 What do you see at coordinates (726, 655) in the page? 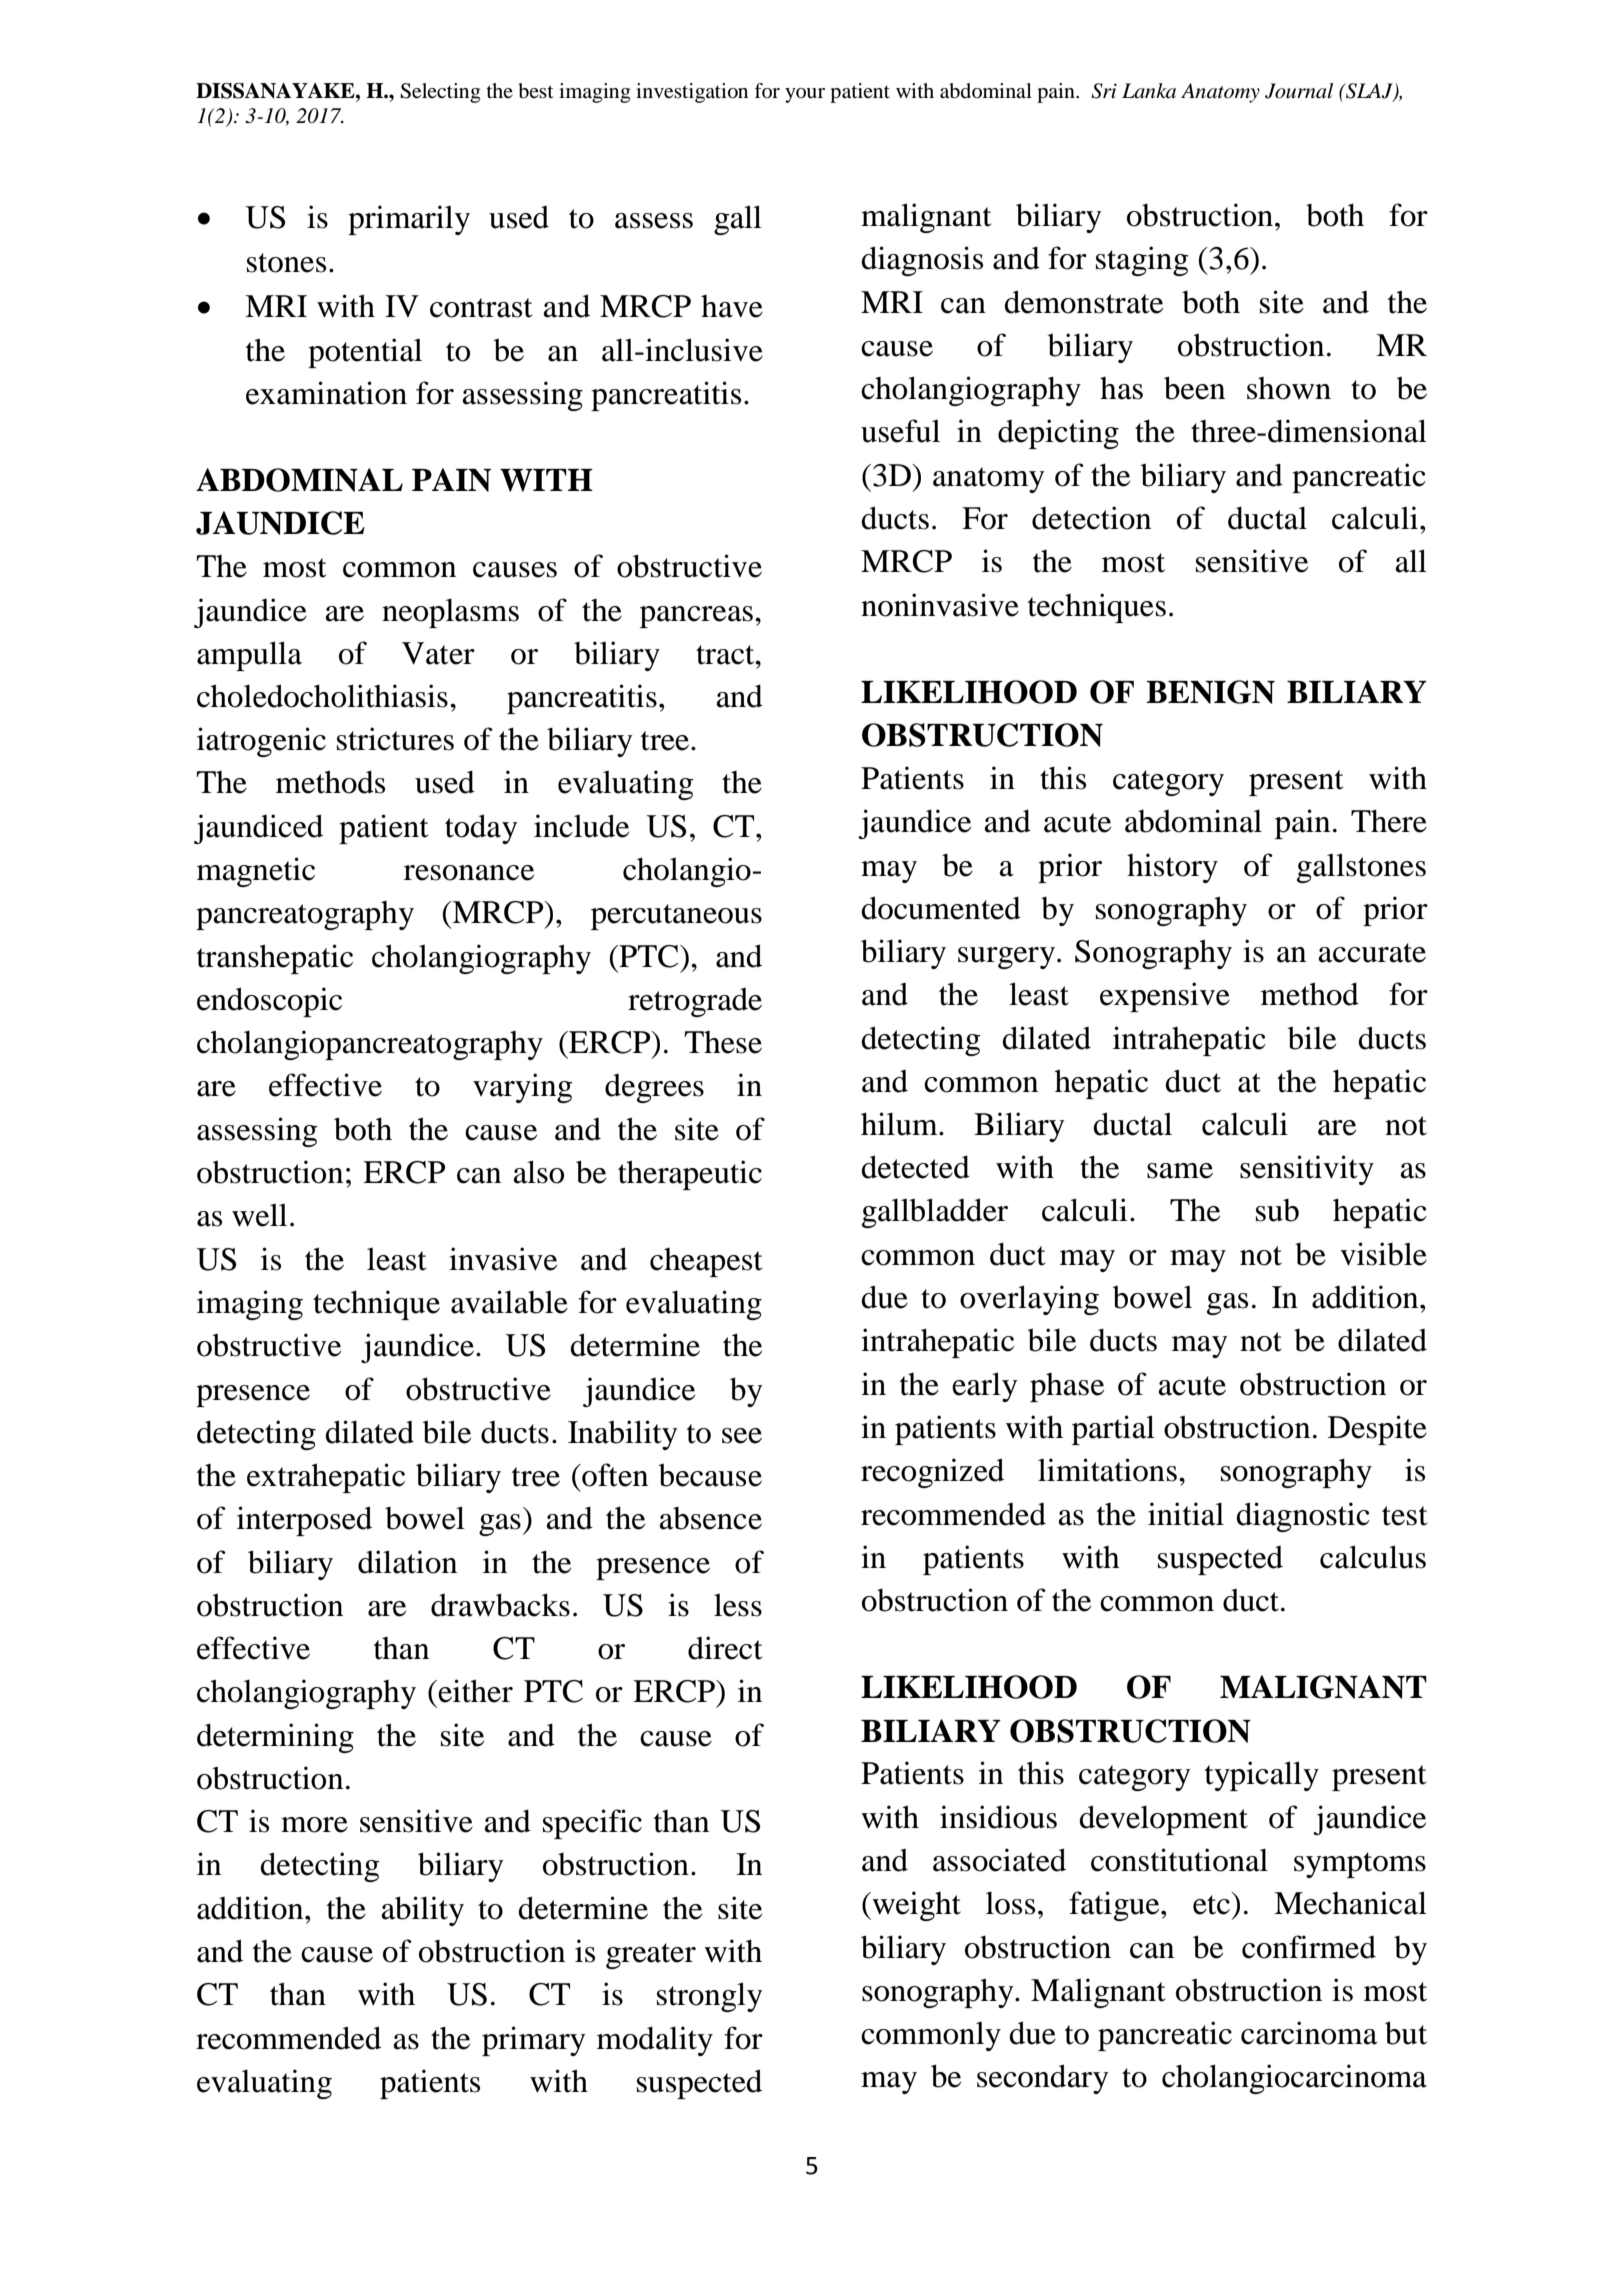
I see `tract` at bounding box center [726, 655].
